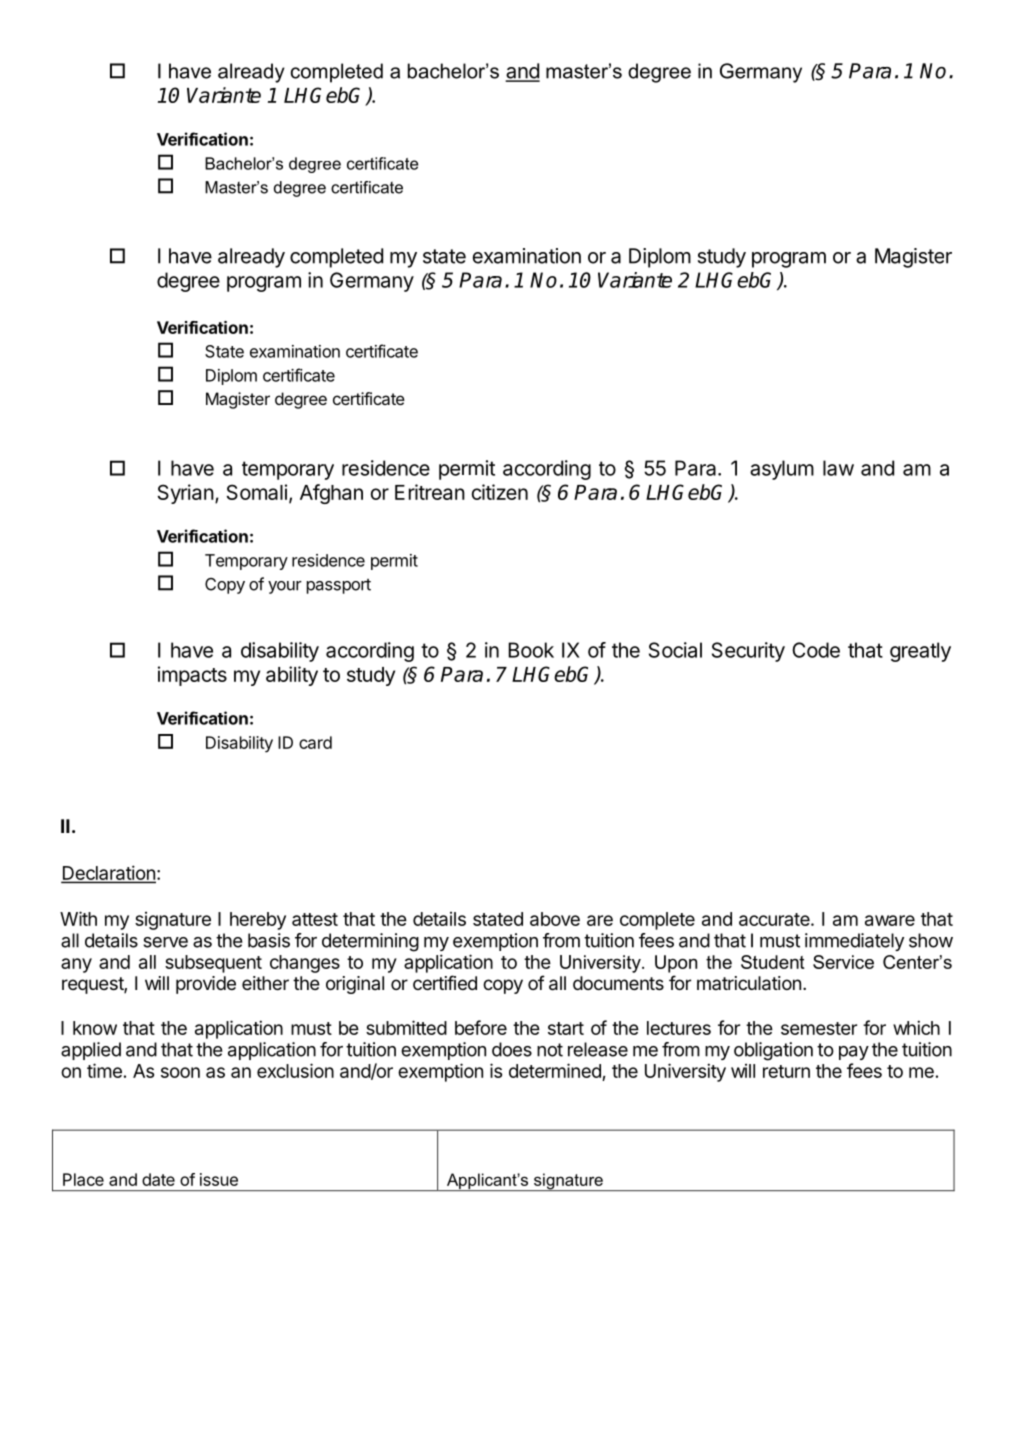 This page has height=1432, width=1012. What do you see at coordinates (186, 494) in the page?
I see `Syrian` at bounding box center [186, 494].
